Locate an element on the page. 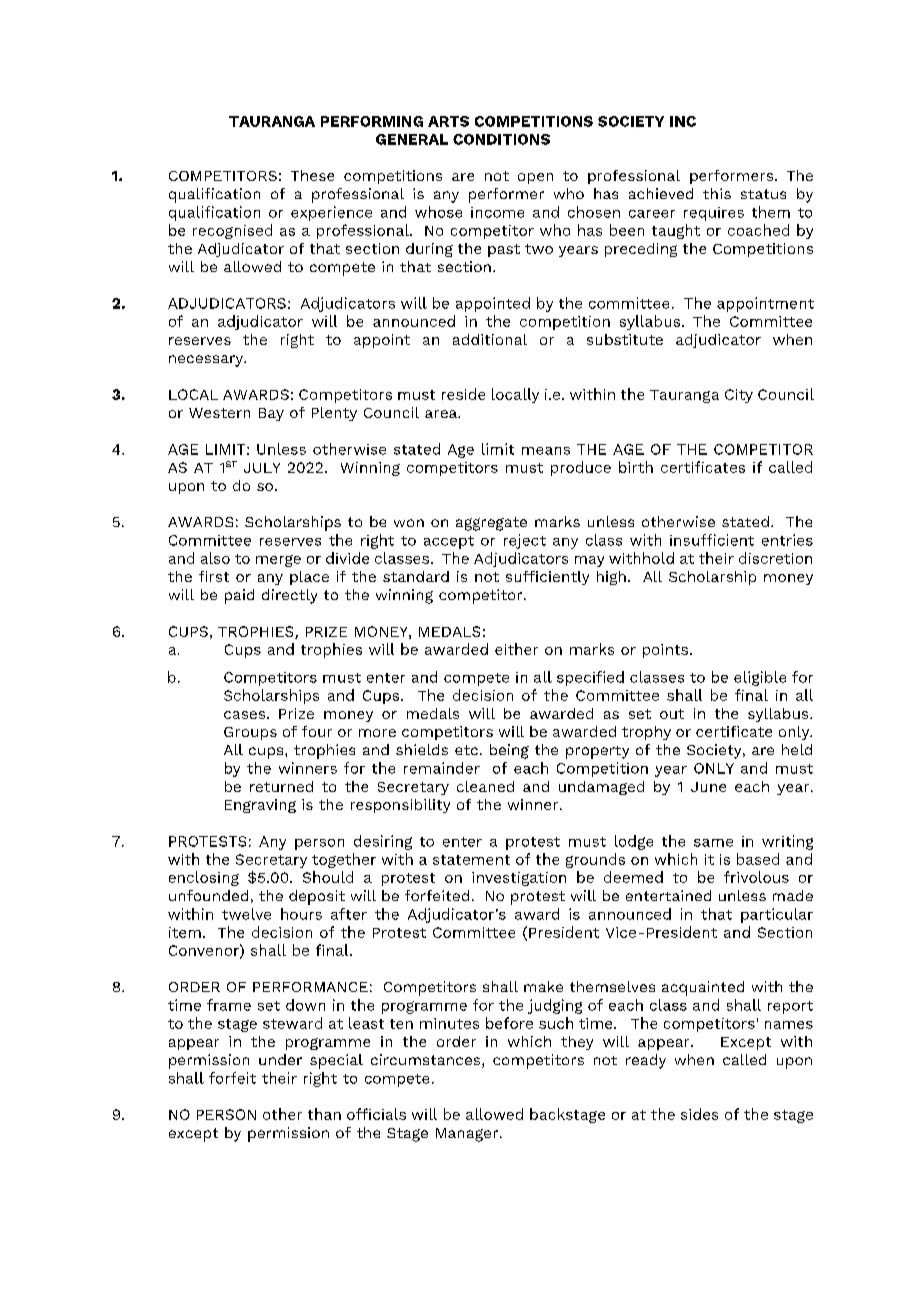 This page has height=1308, width=924. cleaned is located at coordinates (485, 786).
